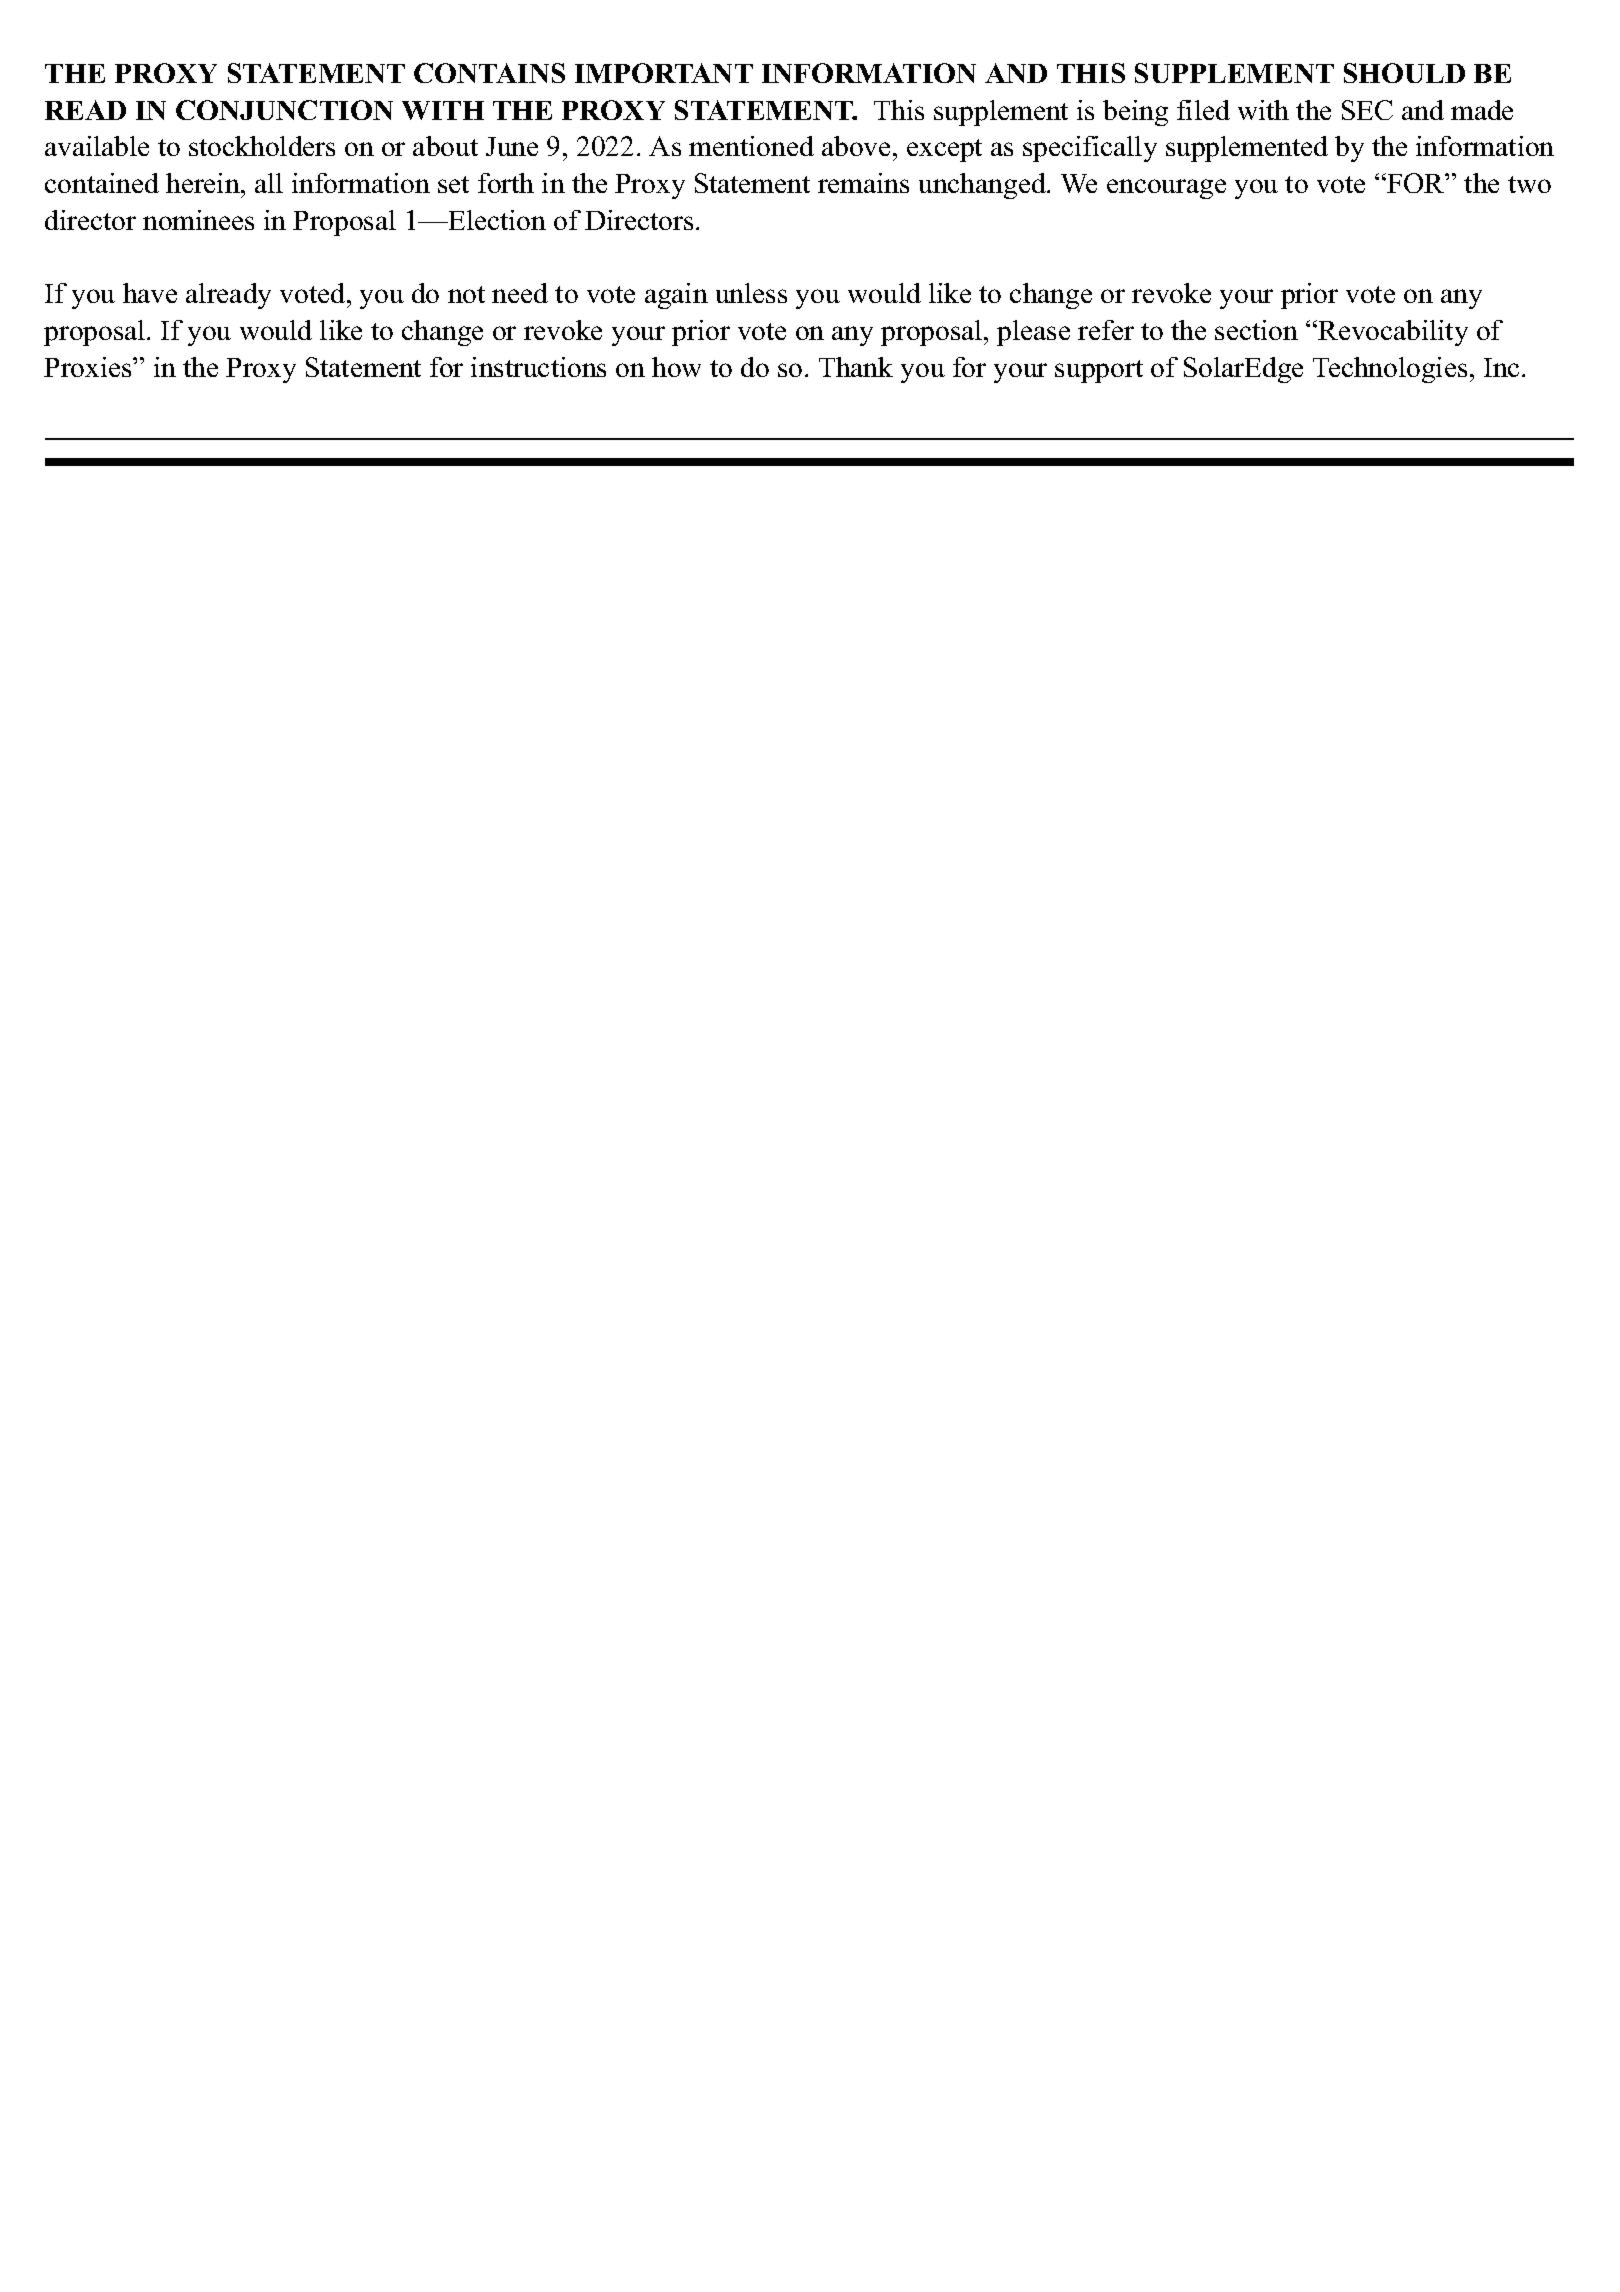 This document has width=1620, height=2292. What do you see at coordinates (204, 183) in the document?
I see `herein` at bounding box center [204, 183].
